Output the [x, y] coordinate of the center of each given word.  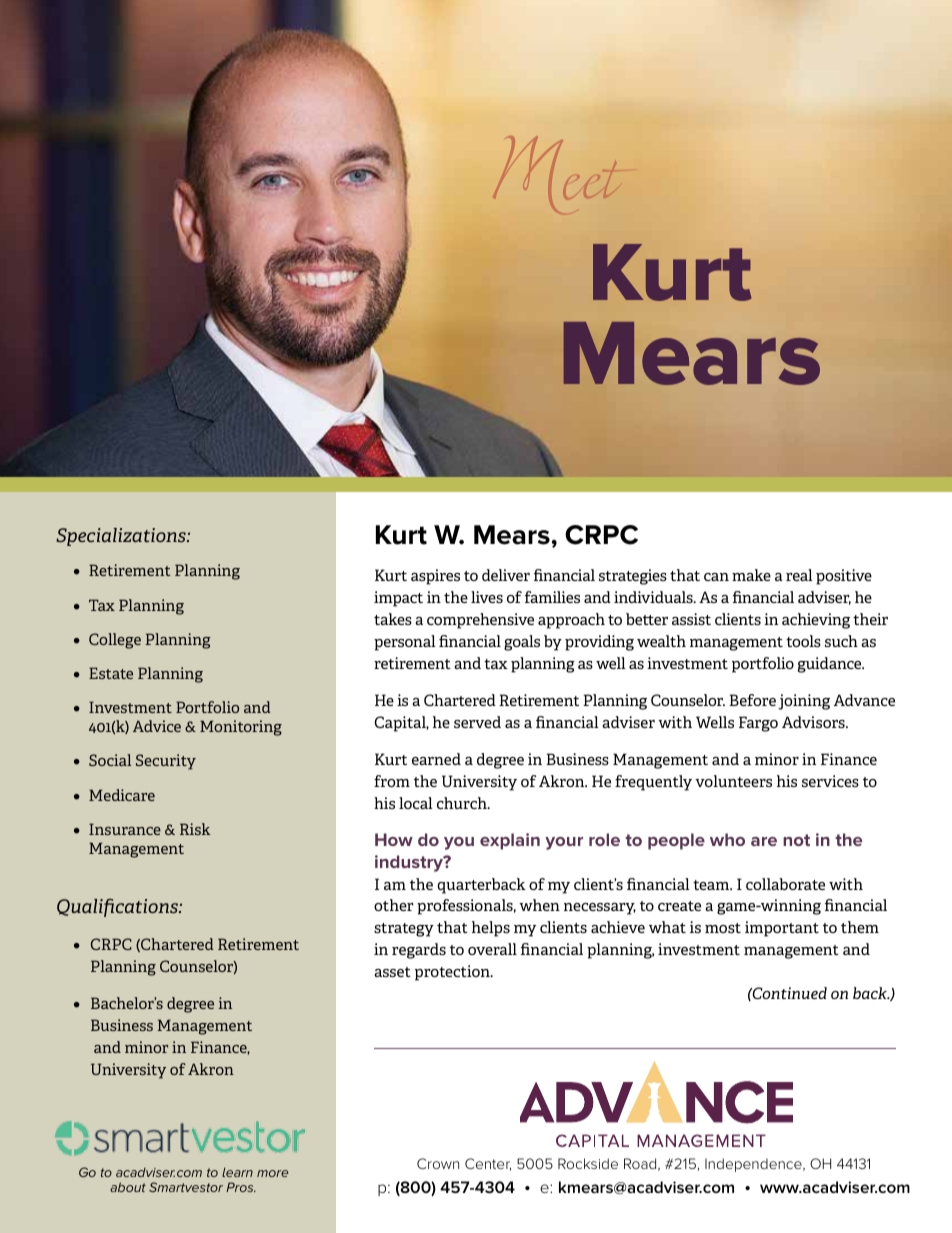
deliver [506, 575]
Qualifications [118, 907]
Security [166, 762]
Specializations [122, 537]
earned [436, 759]
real [799, 575]
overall [492, 949]
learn [237, 1172]
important [782, 929]
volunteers [733, 781]
